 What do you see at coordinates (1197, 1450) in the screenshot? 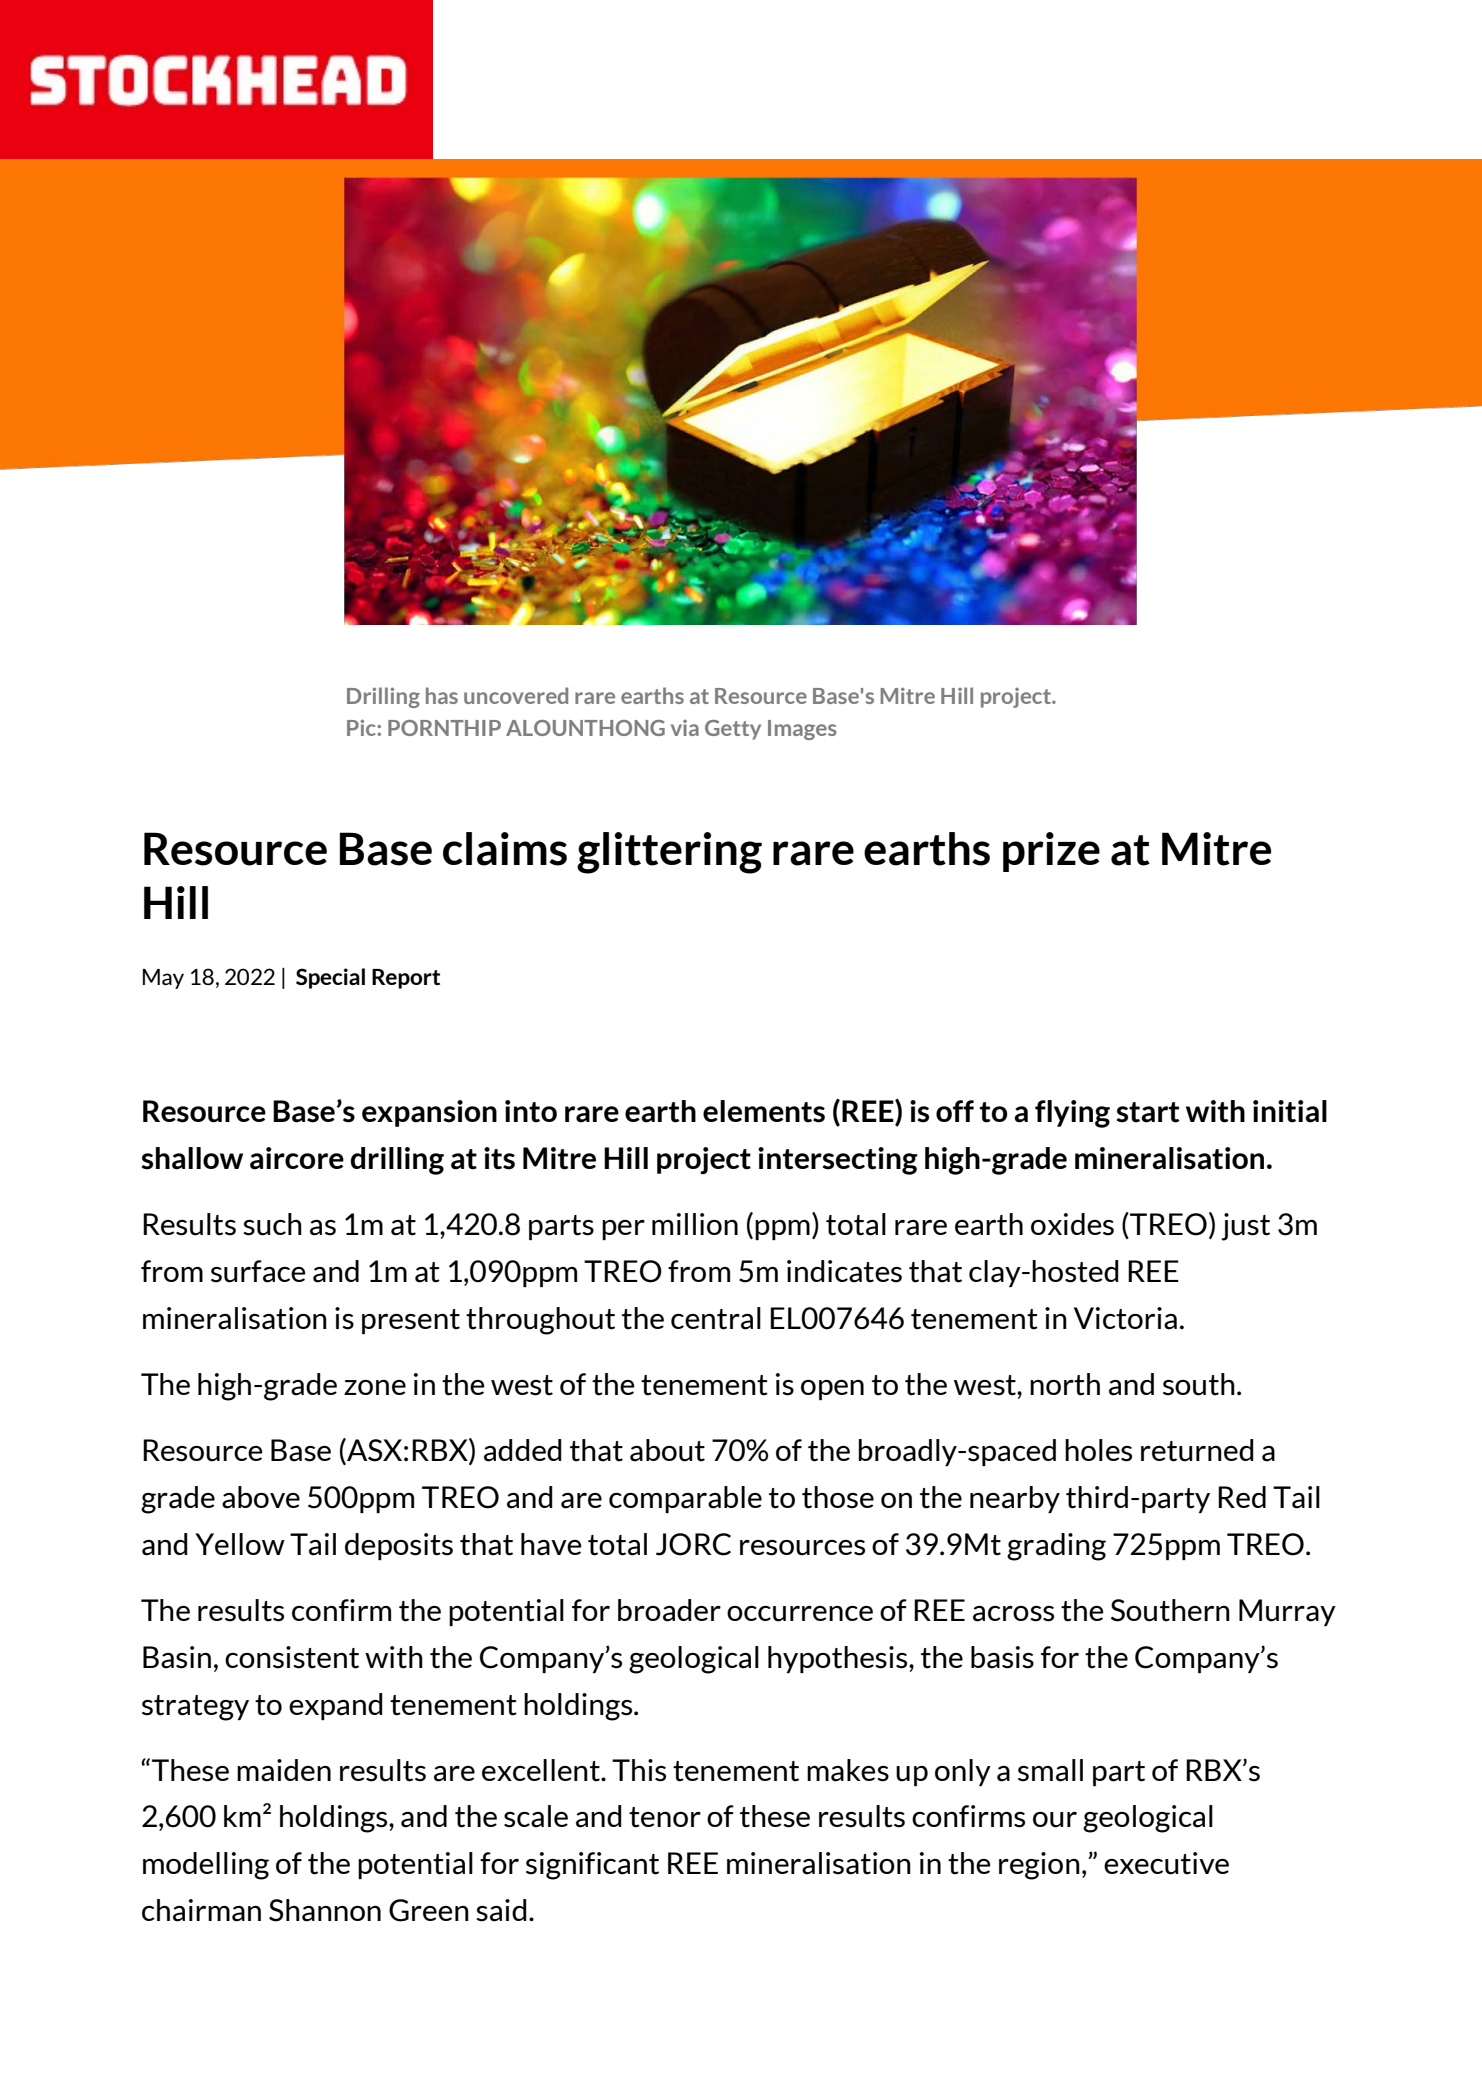
I see `returned` at bounding box center [1197, 1450].
